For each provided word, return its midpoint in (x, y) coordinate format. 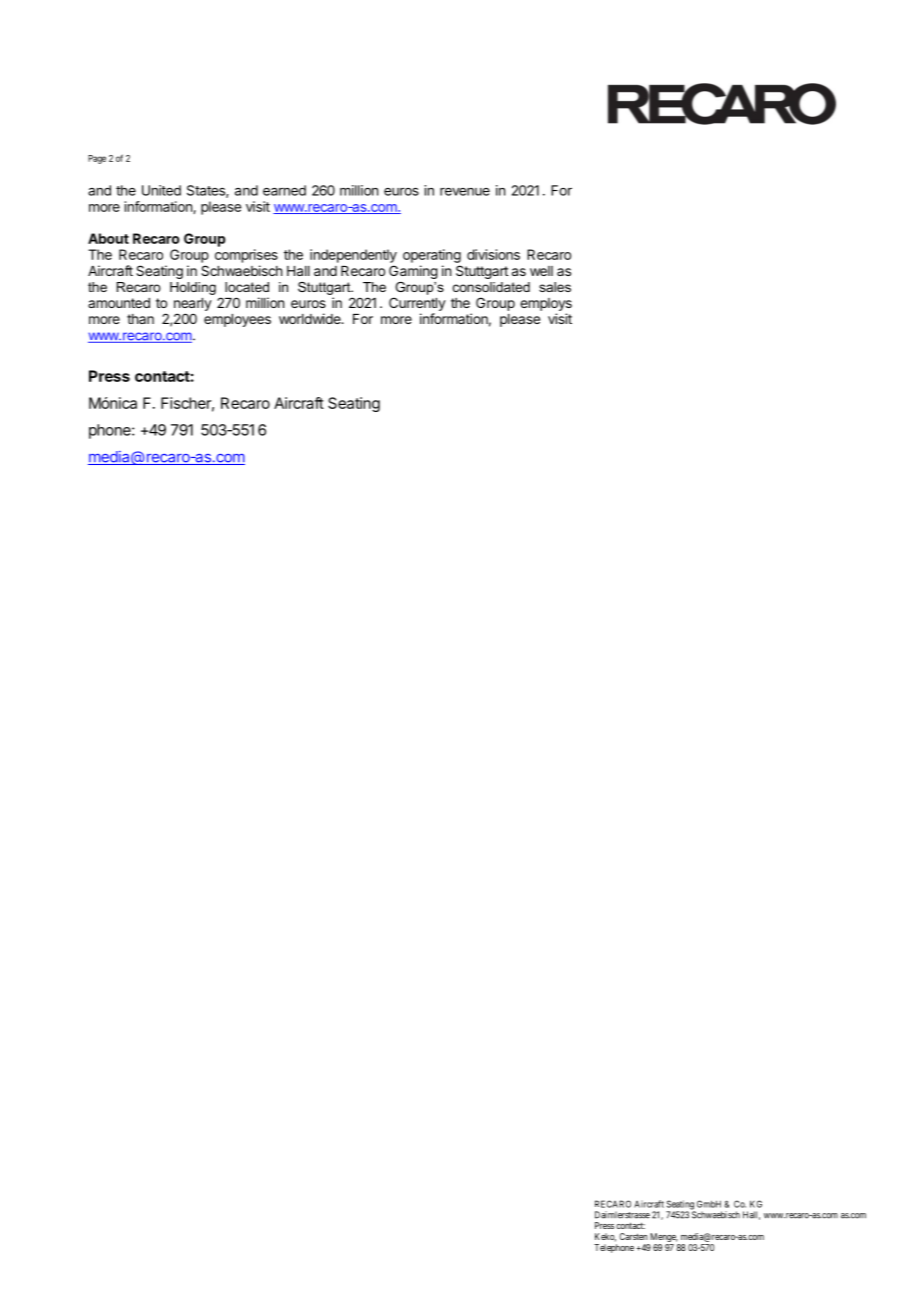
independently (353, 256)
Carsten (633, 1236)
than (140, 319)
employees (237, 320)
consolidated (491, 287)
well (541, 271)
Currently (417, 304)
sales (555, 287)
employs (546, 304)
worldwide (311, 318)
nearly (193, 304)
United (161, 190)
